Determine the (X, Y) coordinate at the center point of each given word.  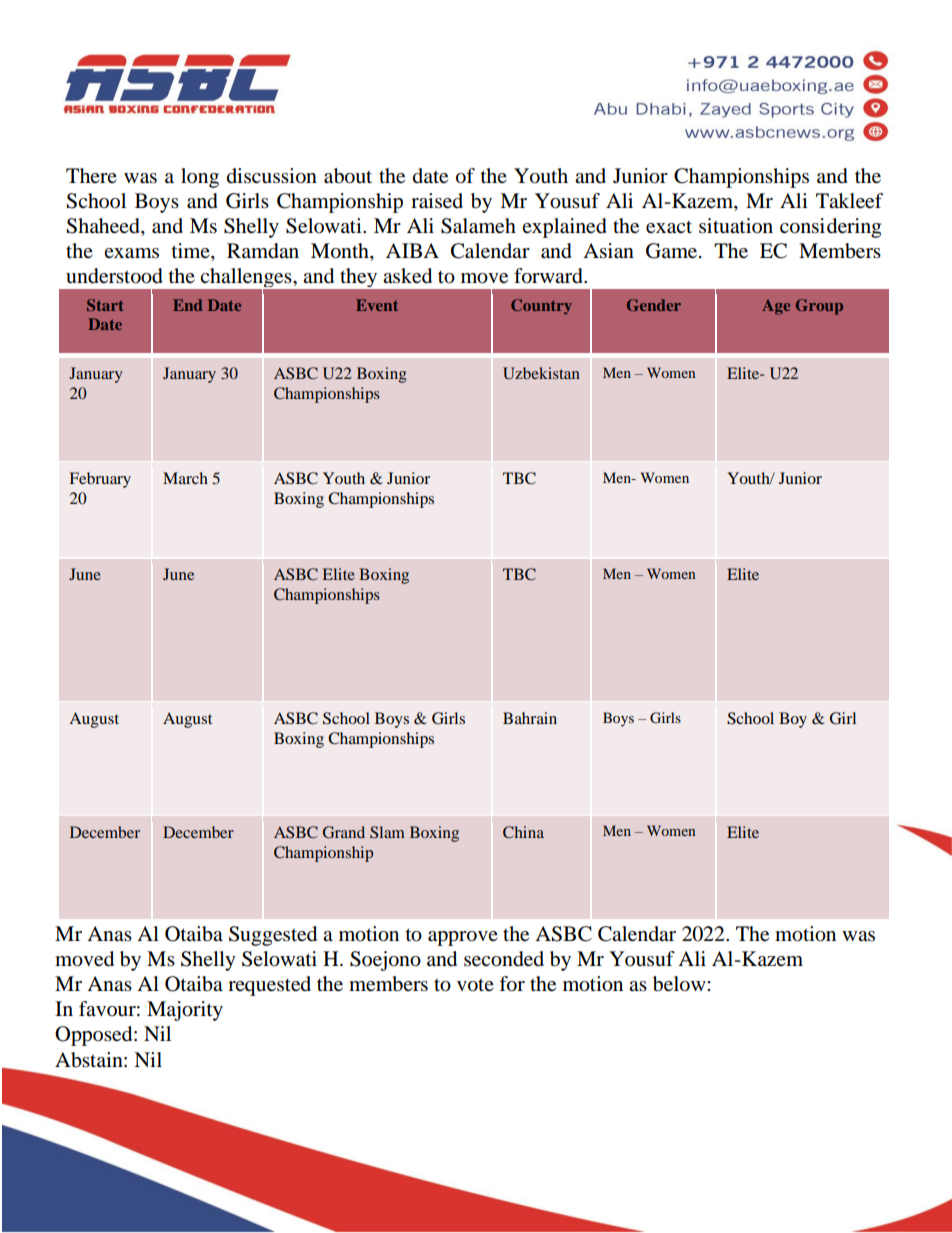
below (680, 984)
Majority (185, 1011)
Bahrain (530, 718)
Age (776, 307)
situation (736, 226)
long (200, 178)
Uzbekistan (541, 373)
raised (437, 201)
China (523, 832)
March (185, 478)
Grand (344, 832)
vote (475, 985)
